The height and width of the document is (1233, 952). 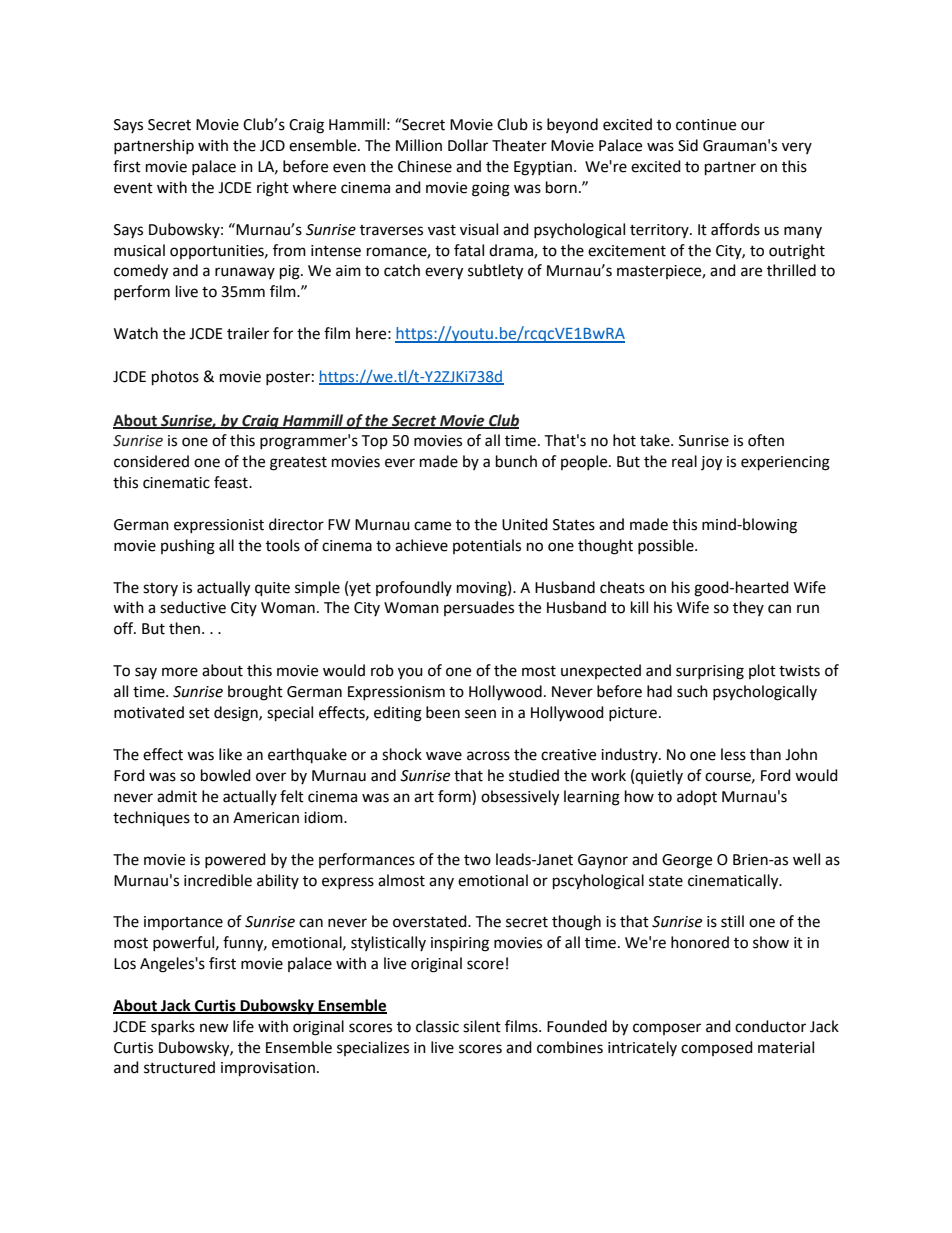 What do you see at coordinates (139, 250) in the document?
I see `musical` at bounding box center [139, 250].
